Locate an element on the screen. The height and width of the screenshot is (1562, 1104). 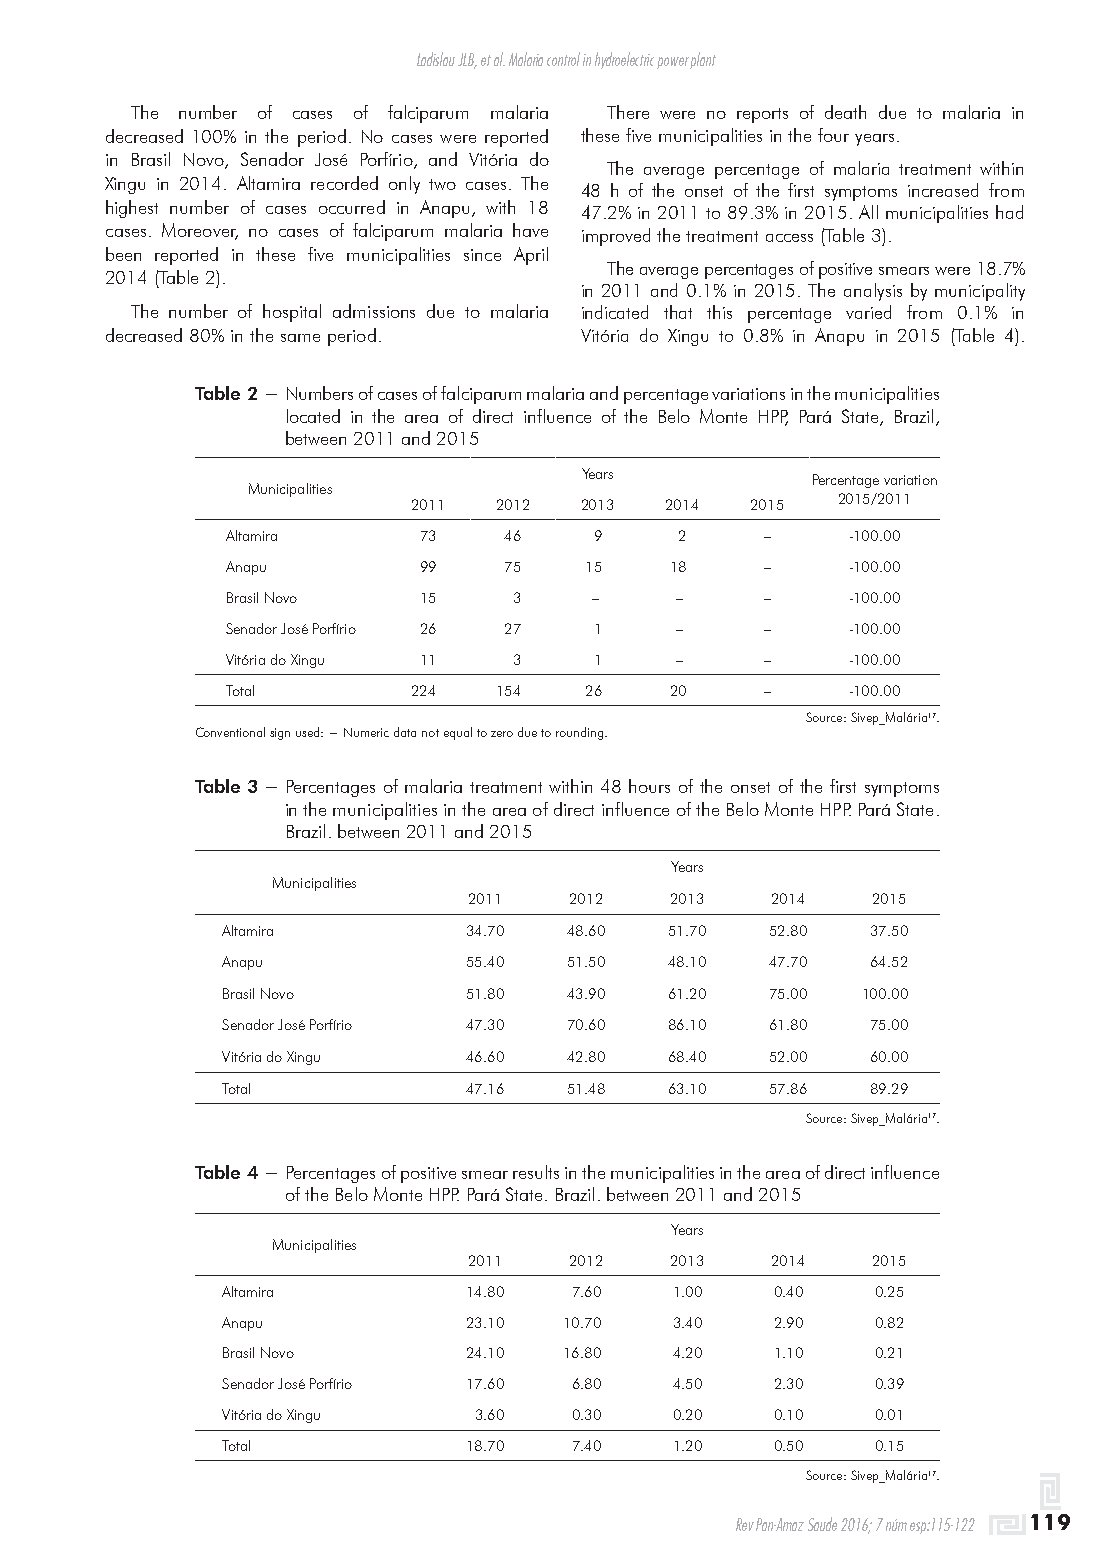
hours is located at coordinates (649, 786).
